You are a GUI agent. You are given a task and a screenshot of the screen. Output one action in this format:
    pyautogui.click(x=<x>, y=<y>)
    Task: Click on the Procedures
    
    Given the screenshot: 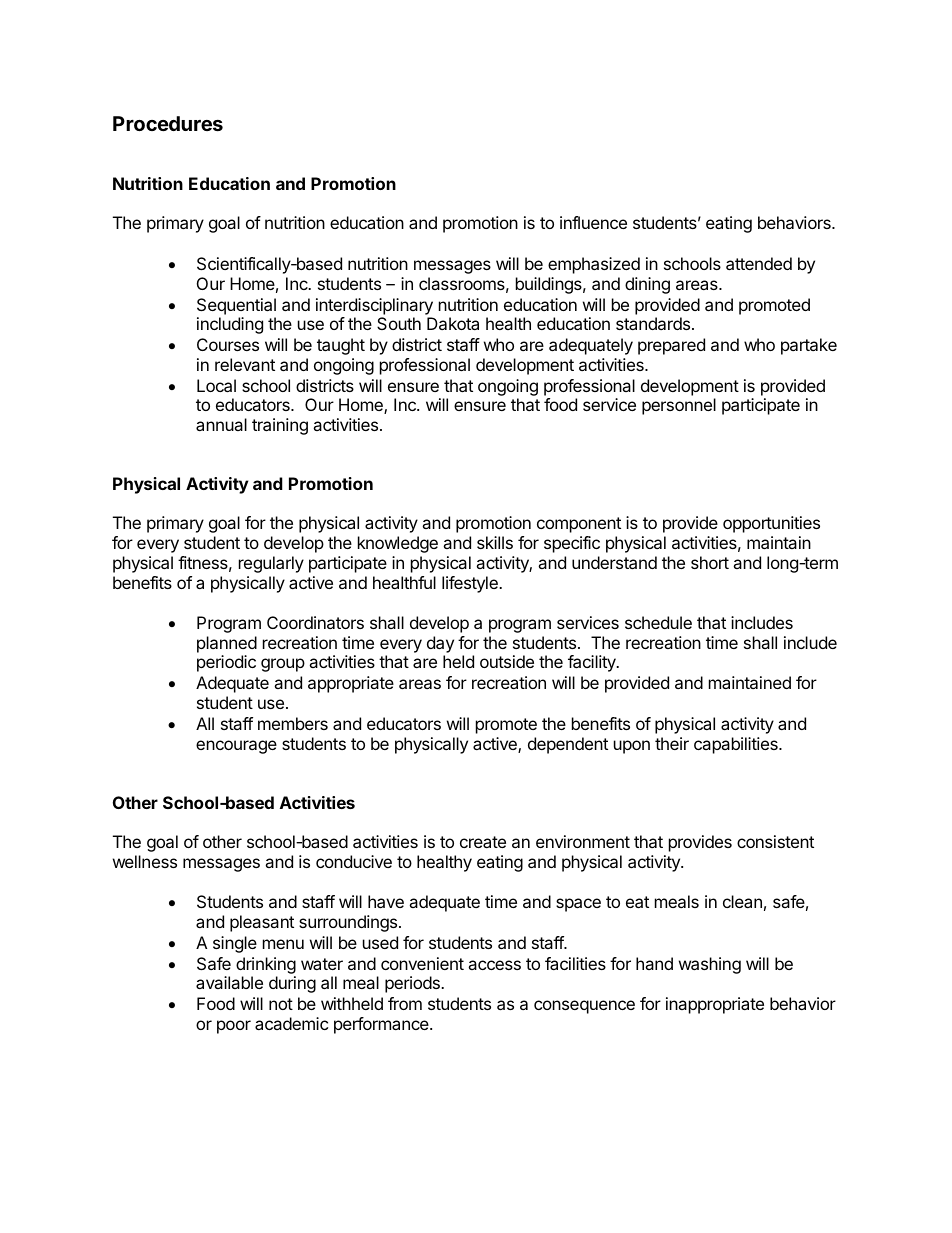 What is the action you would take?
    pyautogui.click(x=168, y=123)
